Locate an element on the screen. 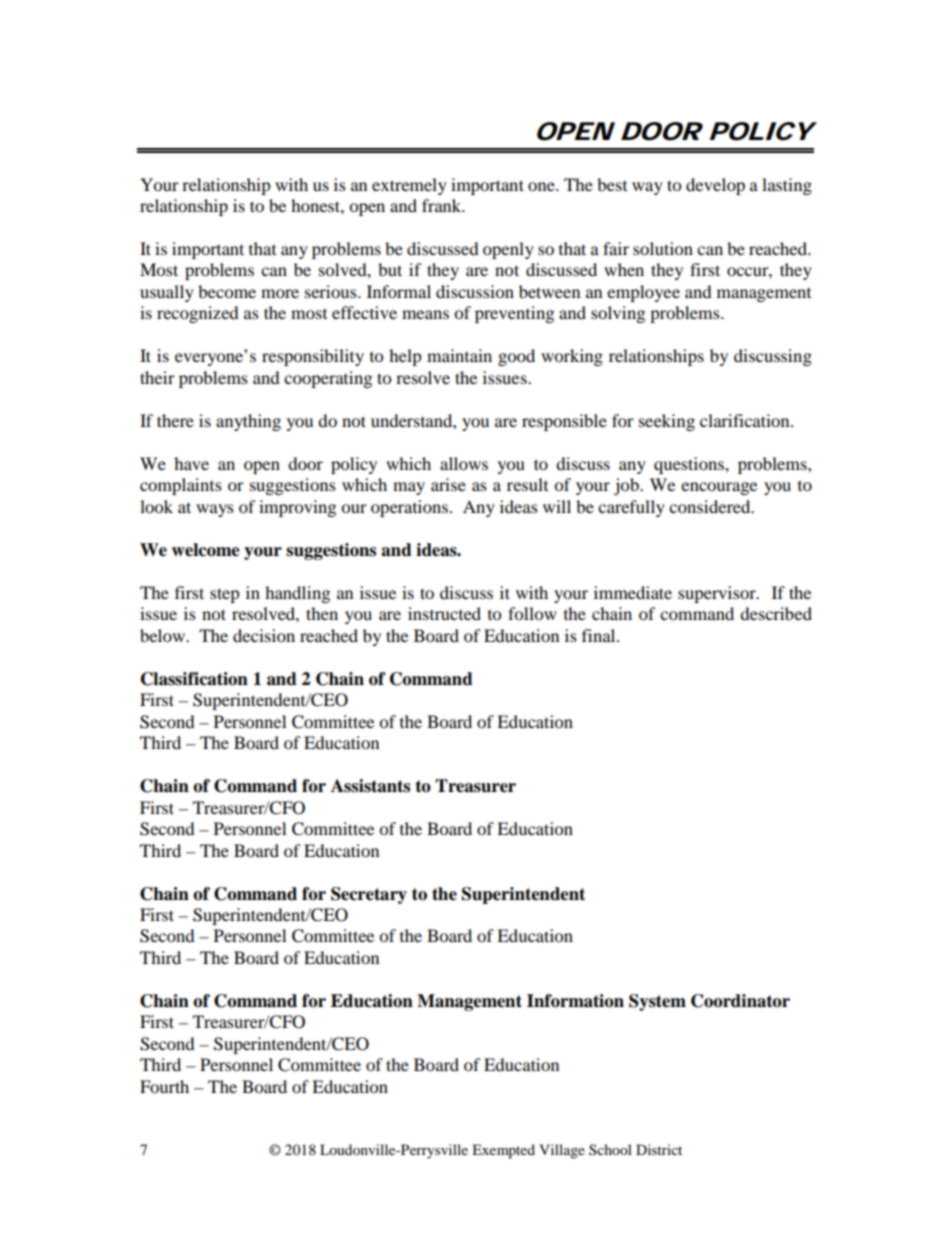 Image resolution: width=952 pixels, height=1233 pixels. step is located at coordinates (225, 595).
